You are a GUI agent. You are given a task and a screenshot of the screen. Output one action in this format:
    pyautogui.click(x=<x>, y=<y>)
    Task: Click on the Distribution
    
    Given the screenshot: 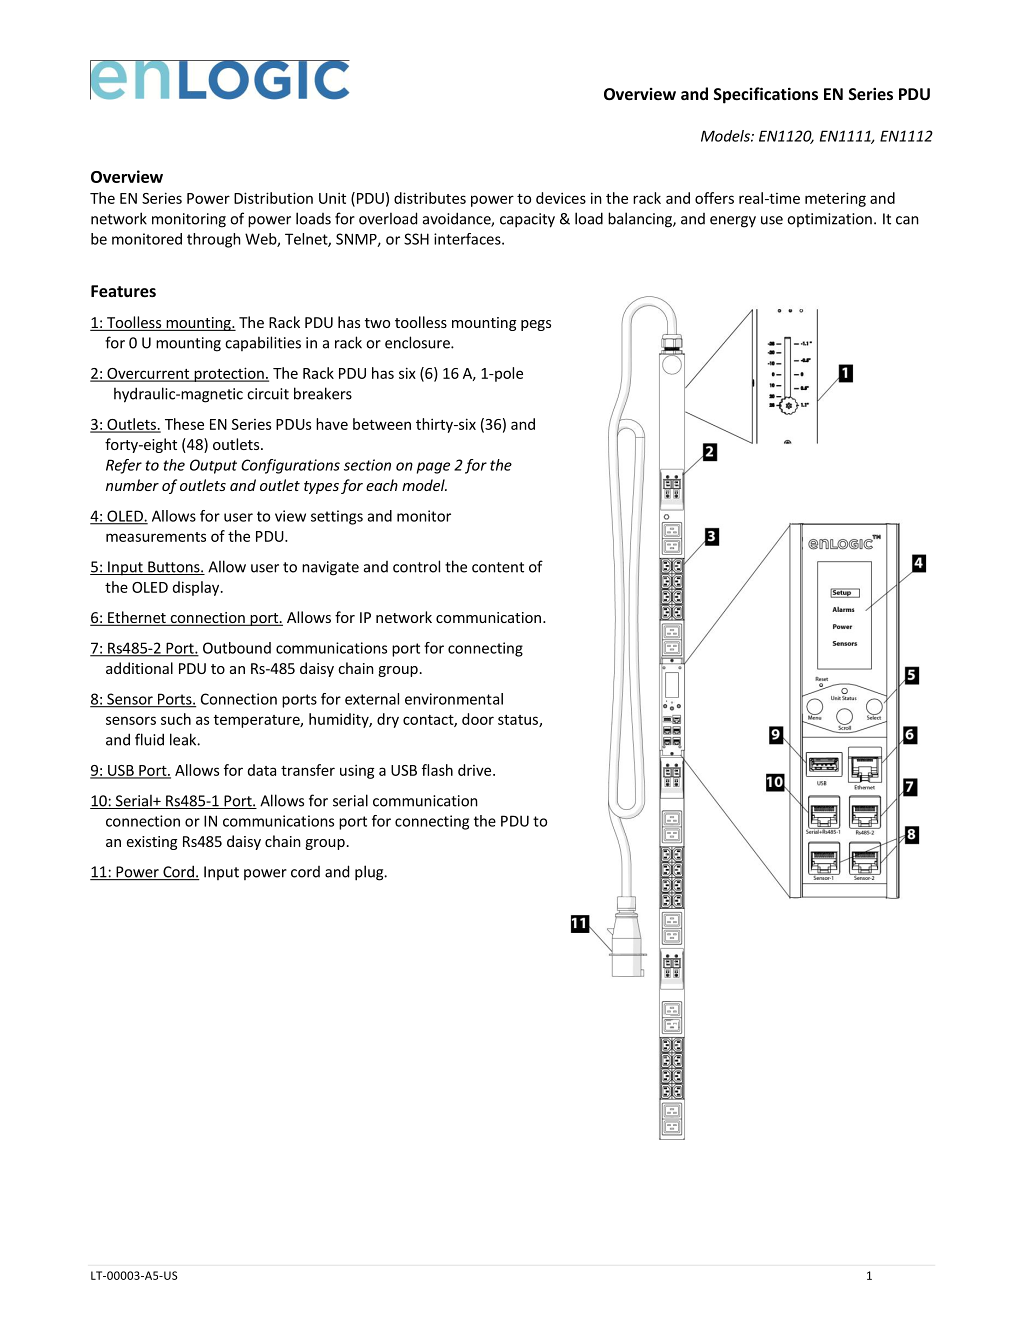 What is the action you would take?
    pyautogui.click(x=273, y=198)
